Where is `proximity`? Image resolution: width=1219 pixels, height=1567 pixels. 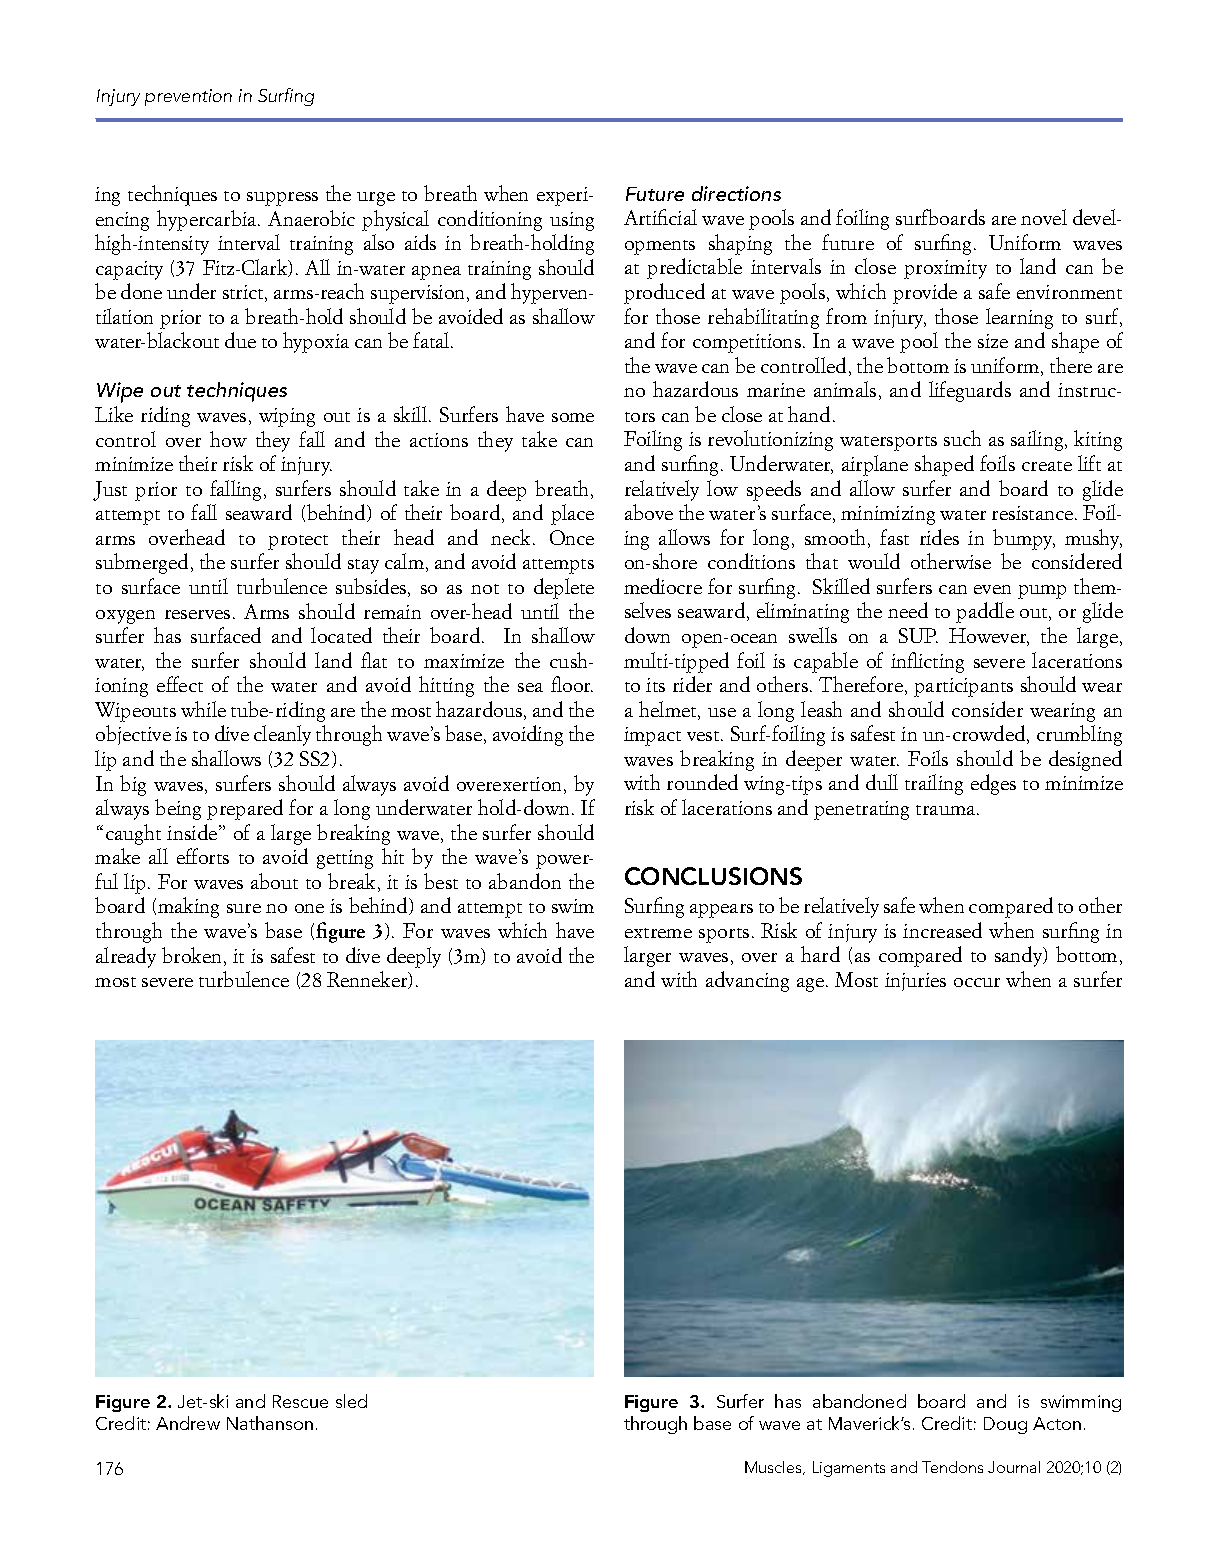
proximity is located at coordinates (945, 269).
